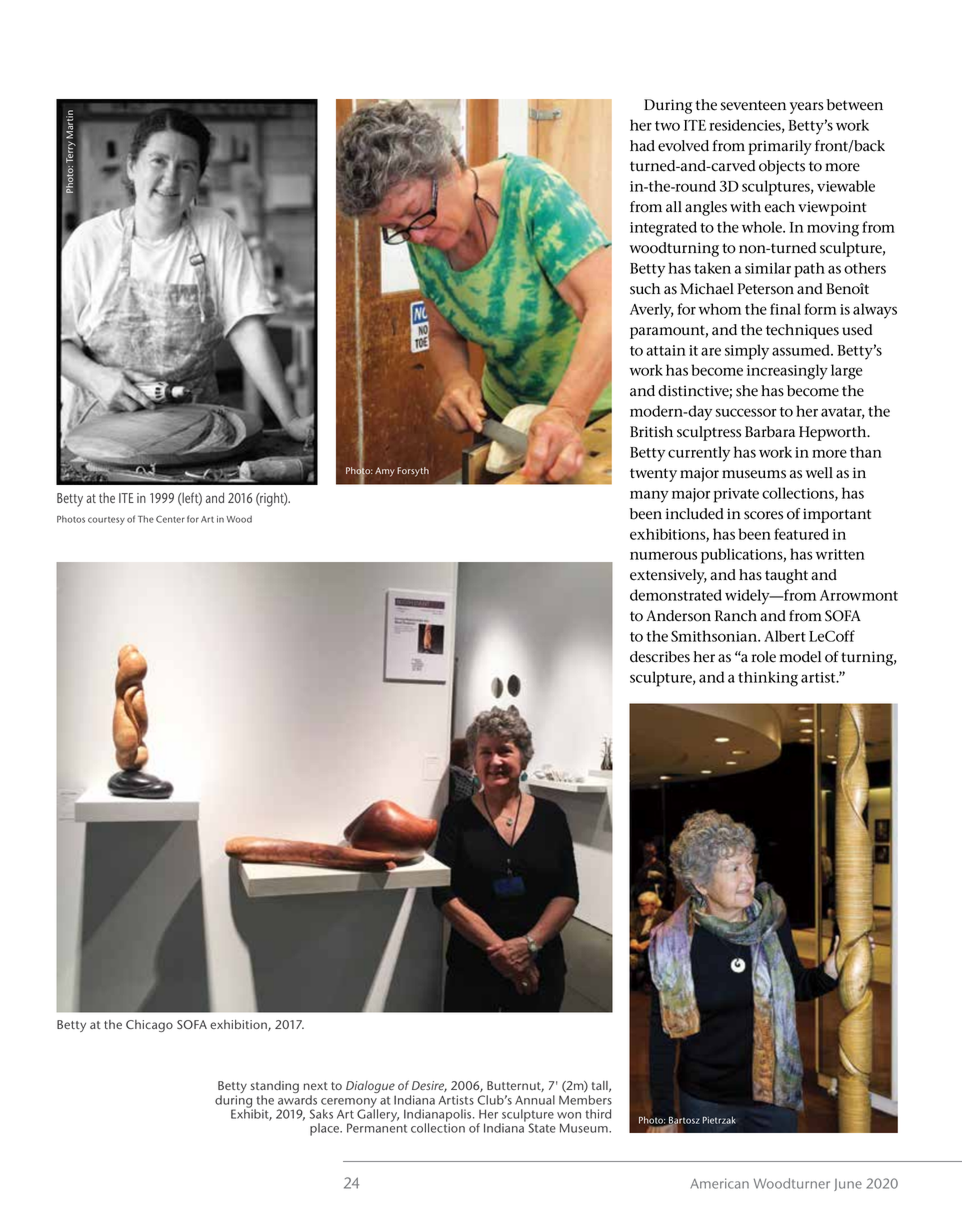  What do you see at coordinates (642, 146) in the image?
I see `had` at bounding box center [642, 146].
